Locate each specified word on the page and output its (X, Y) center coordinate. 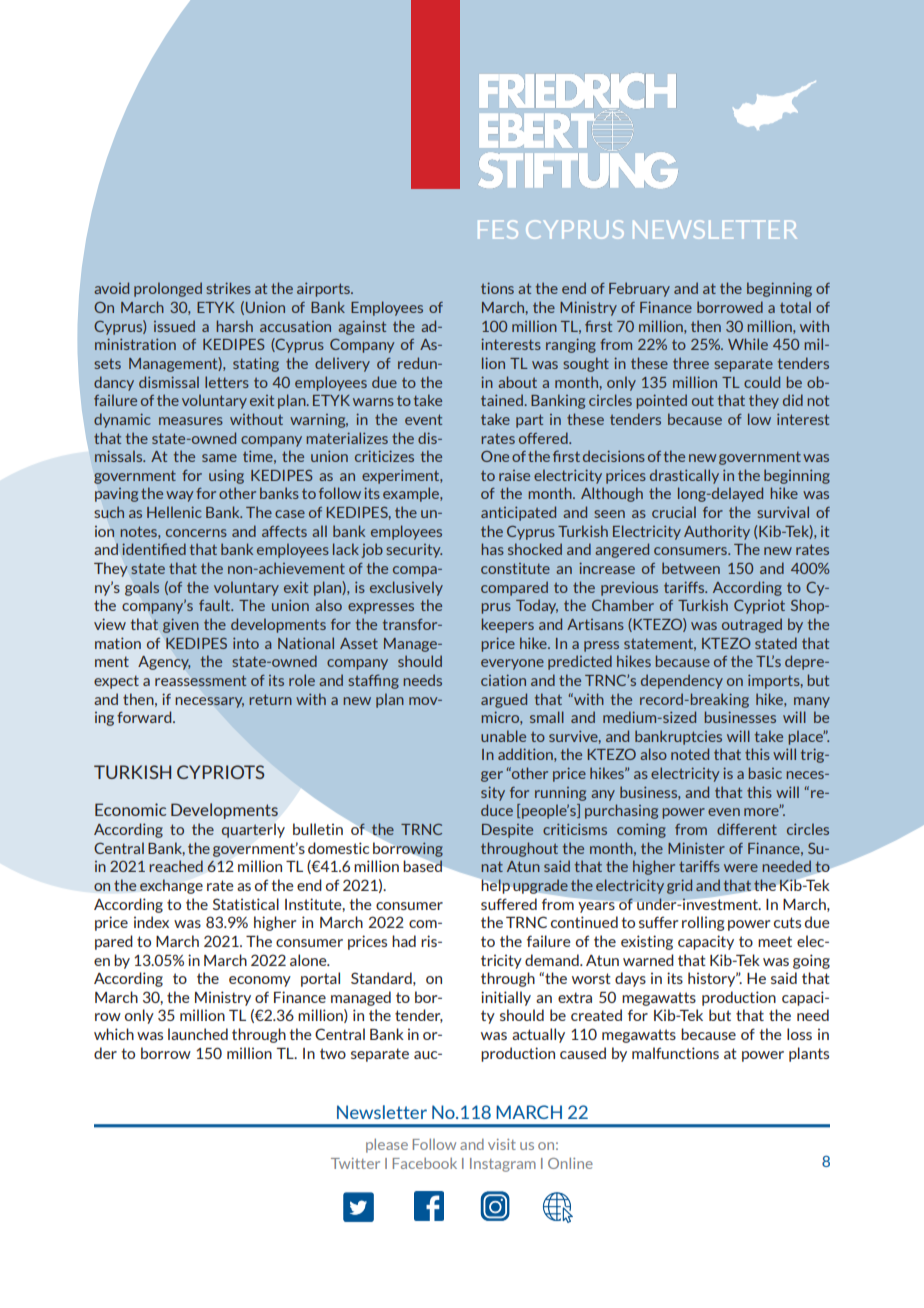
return (270, 699)
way (179, 496)
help (496, 886)
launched (198, 1034)
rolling (703, 923)
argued (504, 700)
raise (514, 475)
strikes (228, 288)
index (151, 922)
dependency (682, 681)
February (639, 289)
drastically (684, 476)
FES (498, 229)
